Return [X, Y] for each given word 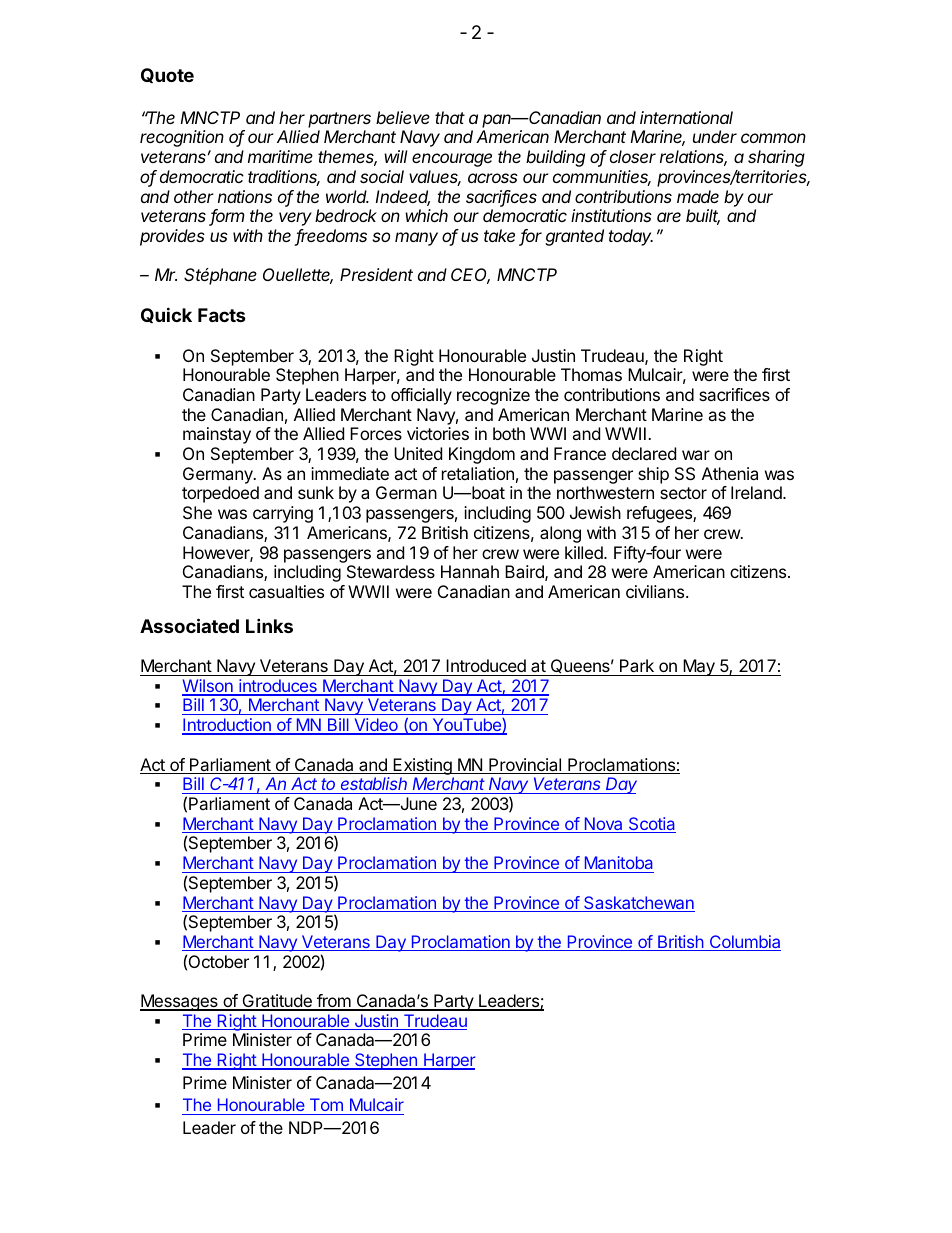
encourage [452, 160]
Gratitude [277, 1002]
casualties [286, 591]
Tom [326, 1104]
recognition [182, 138]
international [686, 117]
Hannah [470, 571]
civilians [656, 591]
